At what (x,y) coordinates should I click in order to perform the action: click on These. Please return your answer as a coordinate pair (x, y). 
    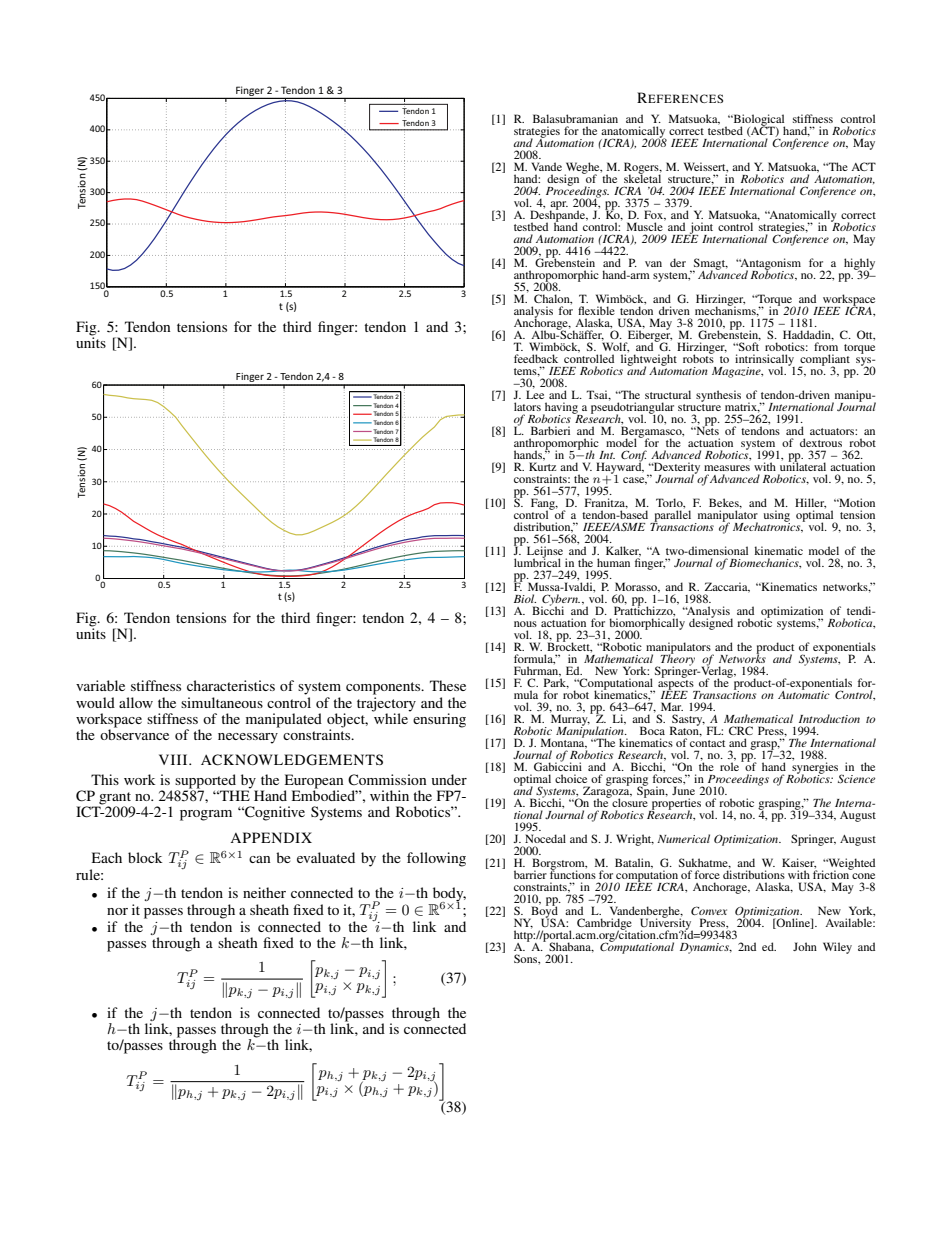
    Looking at the image, I should click on (448, 685).
